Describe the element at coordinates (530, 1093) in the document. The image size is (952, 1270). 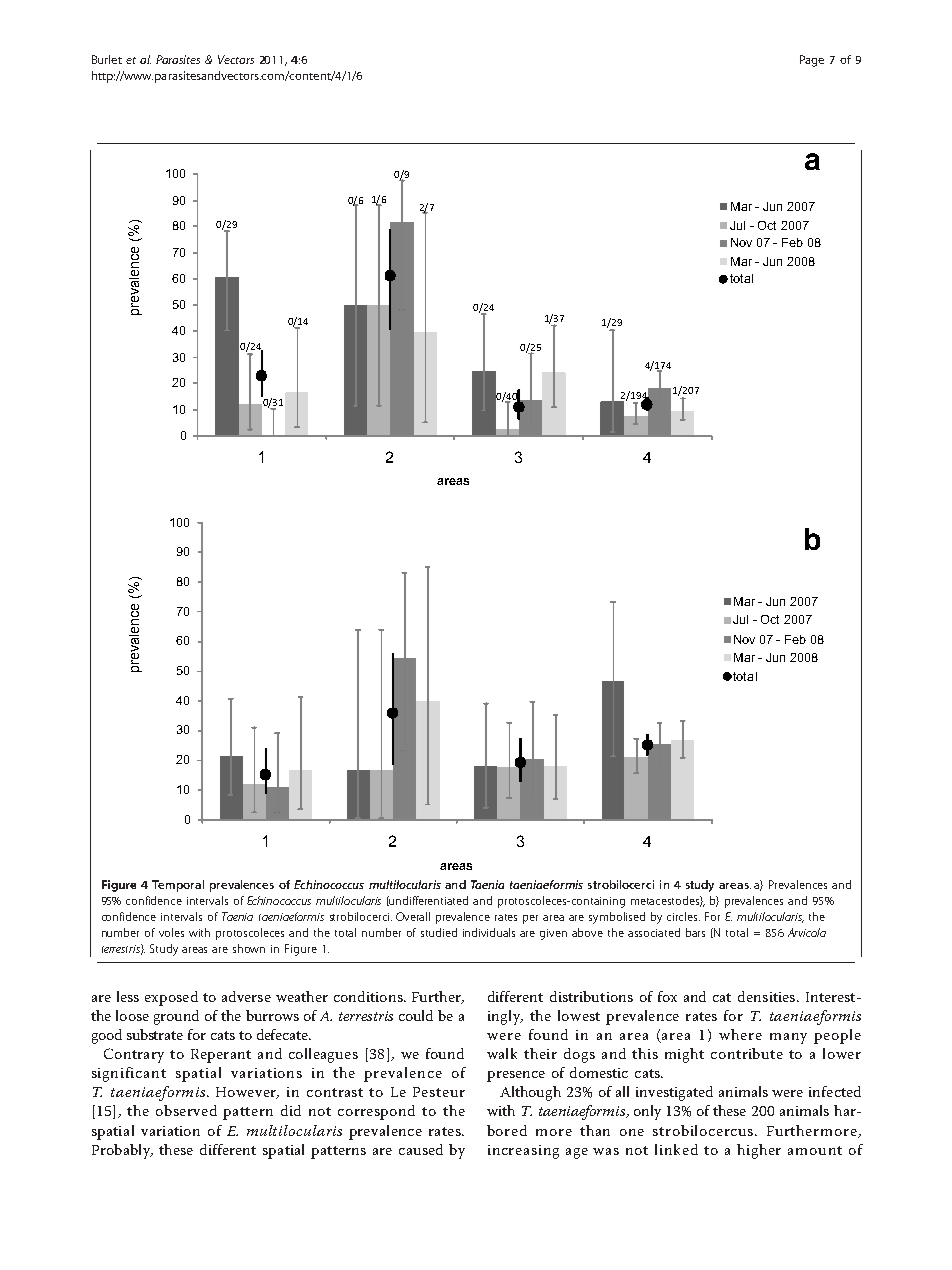
I see `Although` at that location.
